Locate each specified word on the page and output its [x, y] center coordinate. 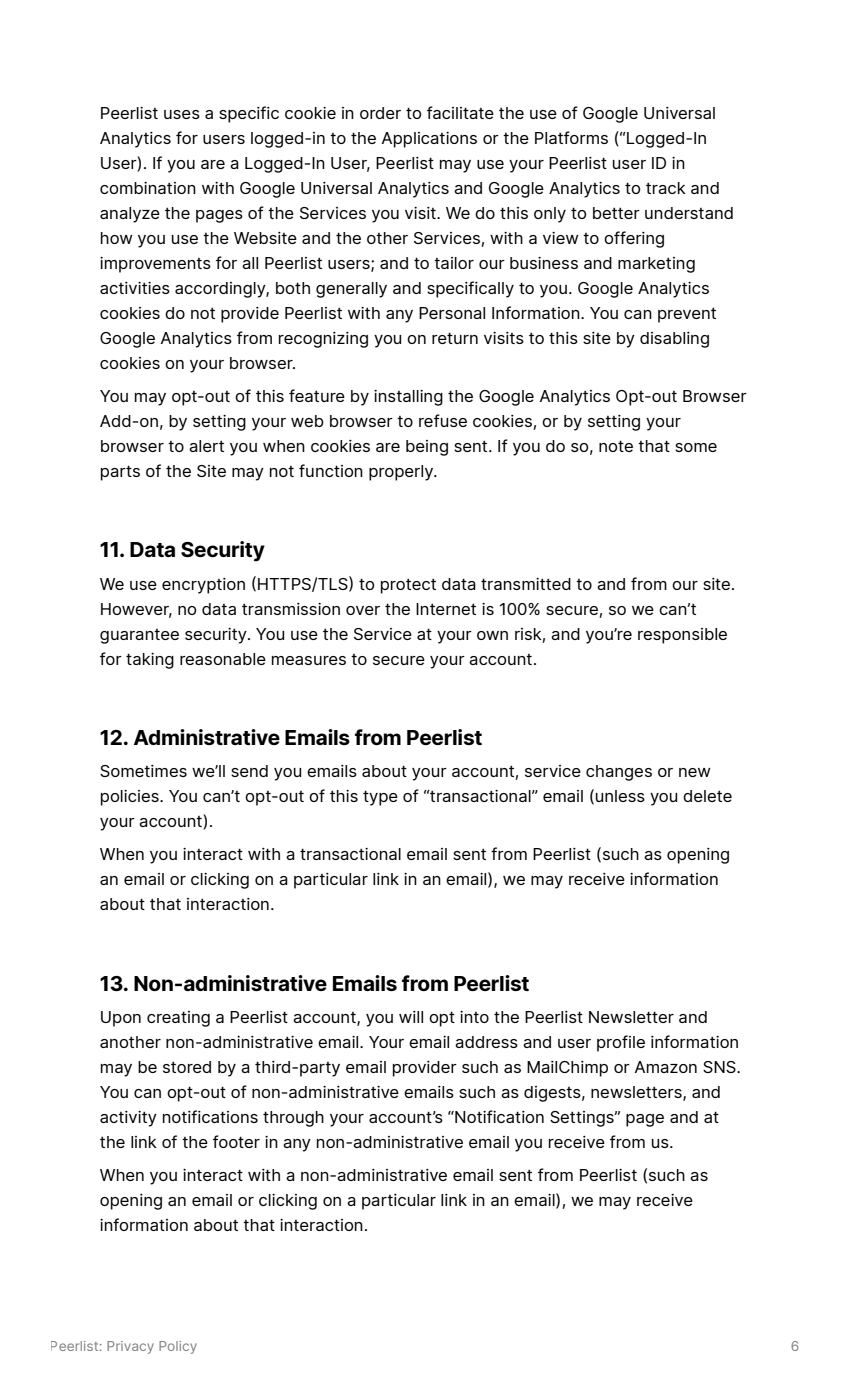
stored [187, 1067]
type [380, 798]
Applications [429, 140]
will [411, 1017]
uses [182, 114]
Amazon [665, 1067]
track [666, 188]
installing [408, 398]
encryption [203, 586]
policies [131, 798]
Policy [178, 1347]
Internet [446, 609]
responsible [682, 636]
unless [620, 796]
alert [206, 446]
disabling [674, 340]
